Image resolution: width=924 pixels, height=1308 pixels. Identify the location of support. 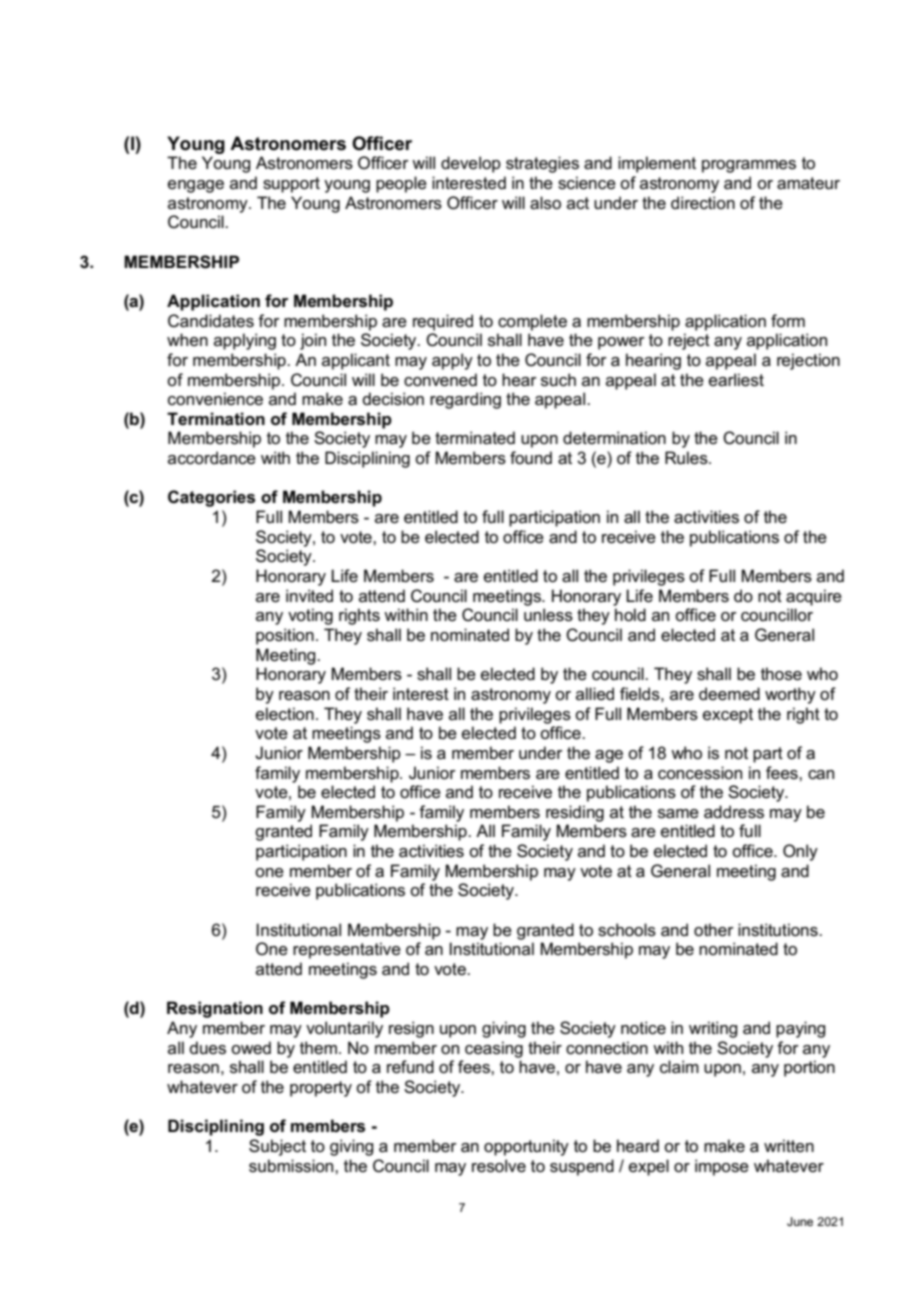
(291, 185).
